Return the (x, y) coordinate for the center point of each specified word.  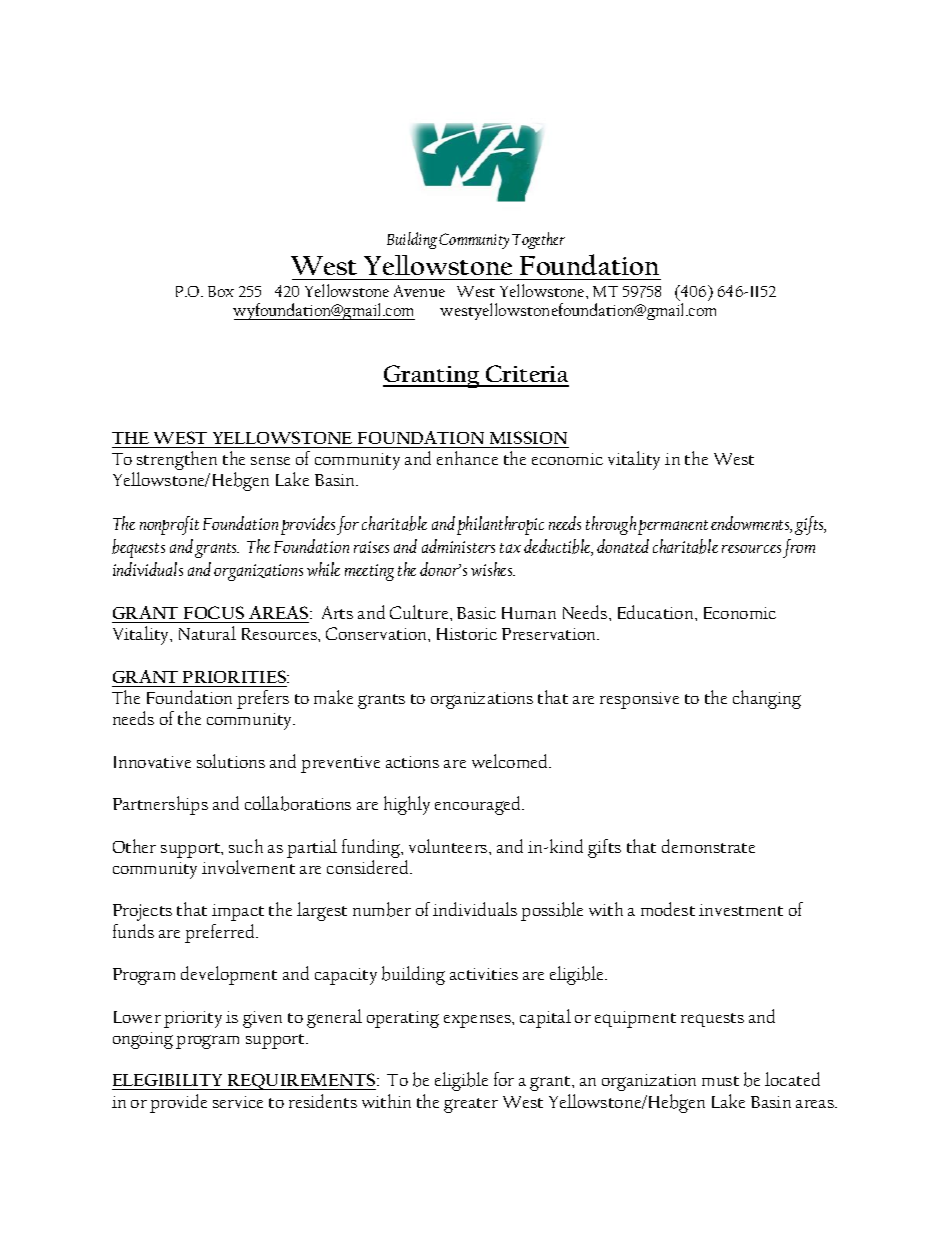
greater (471, 1105)
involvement (248, 867)
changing (767, 699)
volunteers (449, 846)
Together (538, 240)
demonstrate (708, 846)
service (238, 1102)
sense (270, 461)
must (720, 1081)
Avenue (419, 291)
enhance (467, 458)
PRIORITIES (236, 676)
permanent (673, 527)
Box (221, 291)
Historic (467, 634)
